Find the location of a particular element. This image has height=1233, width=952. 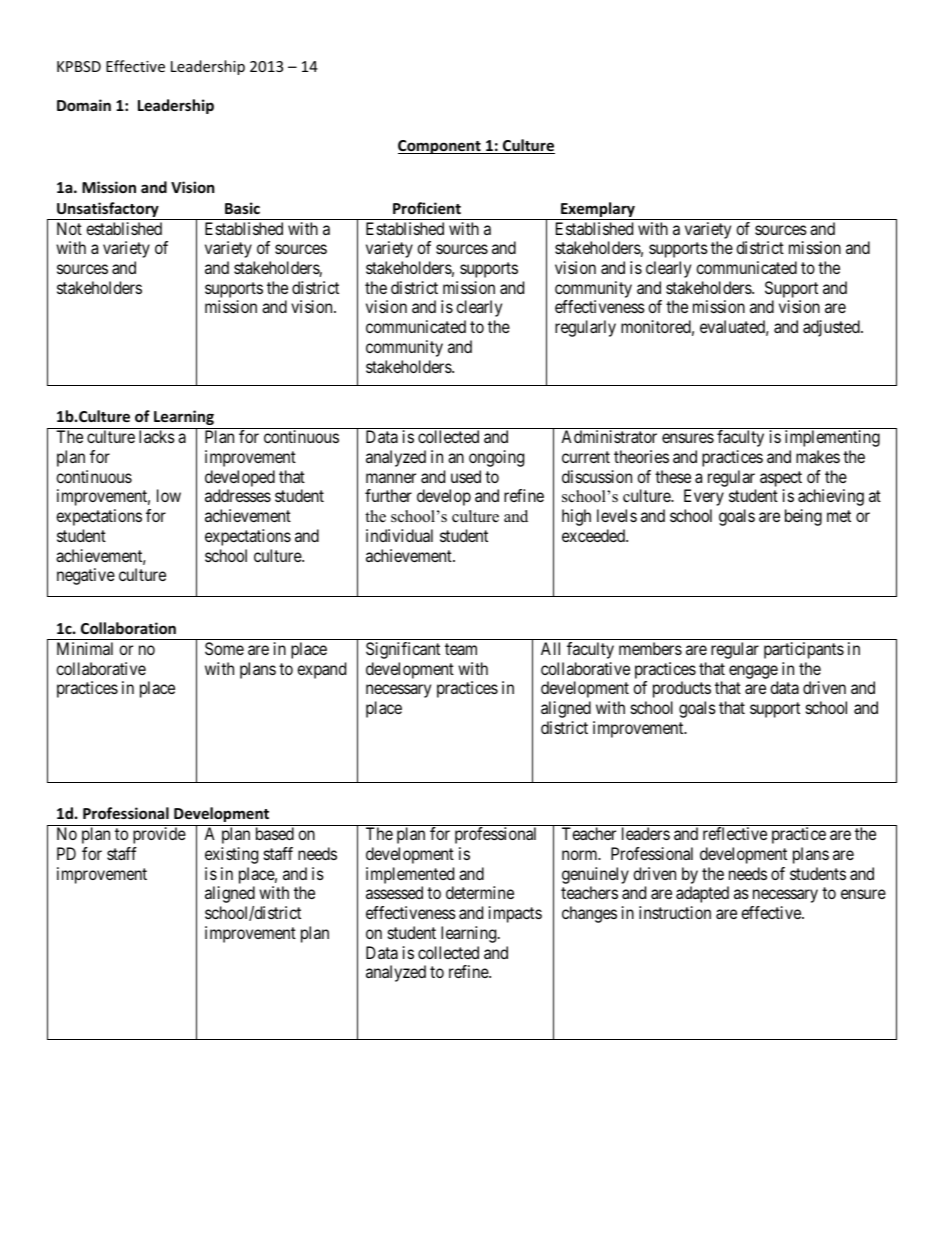

Exemplary is located at coordinates (598, 211).
